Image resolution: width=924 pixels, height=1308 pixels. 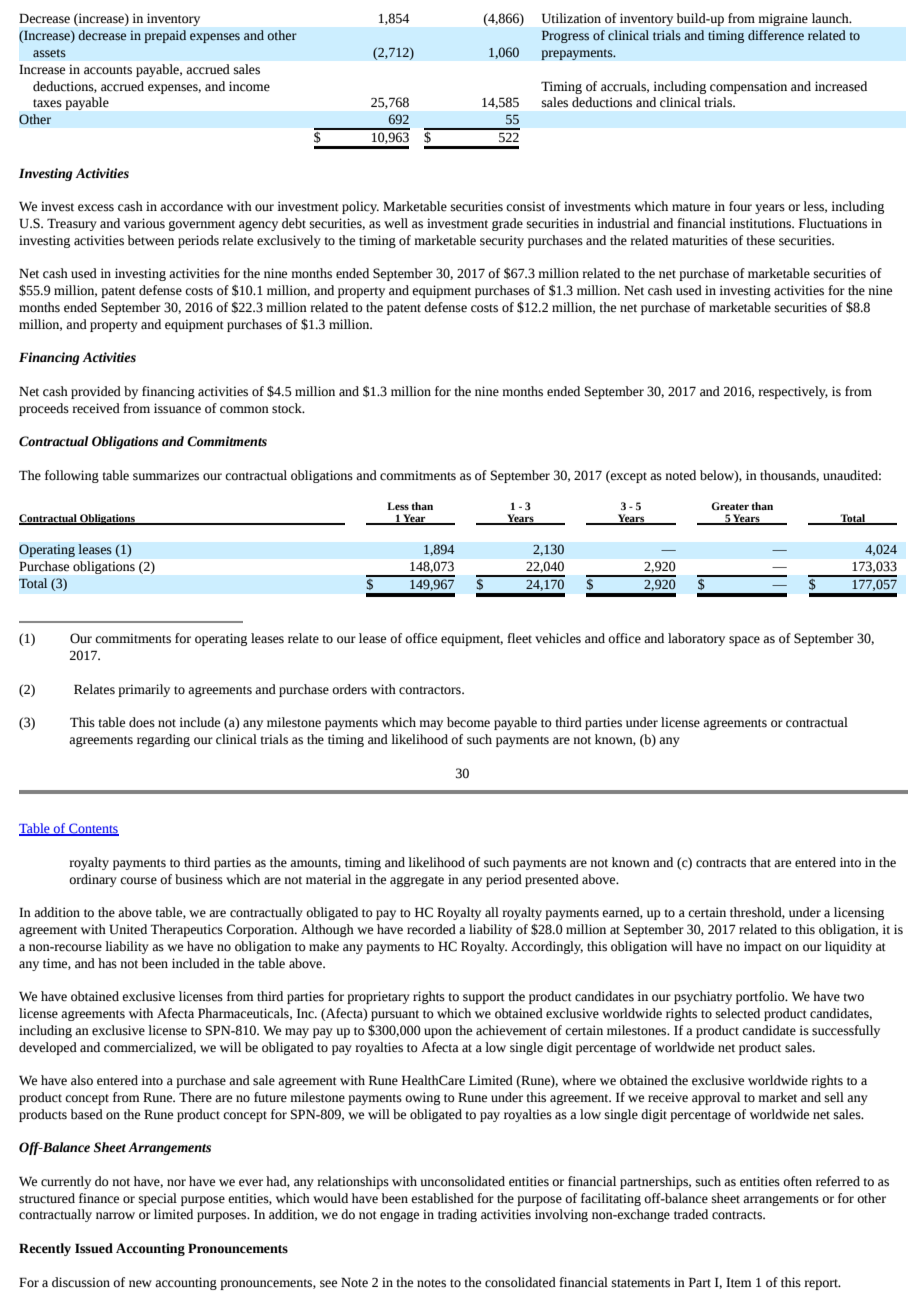 I want to click on prepaid, so click(x=165, y=36).
